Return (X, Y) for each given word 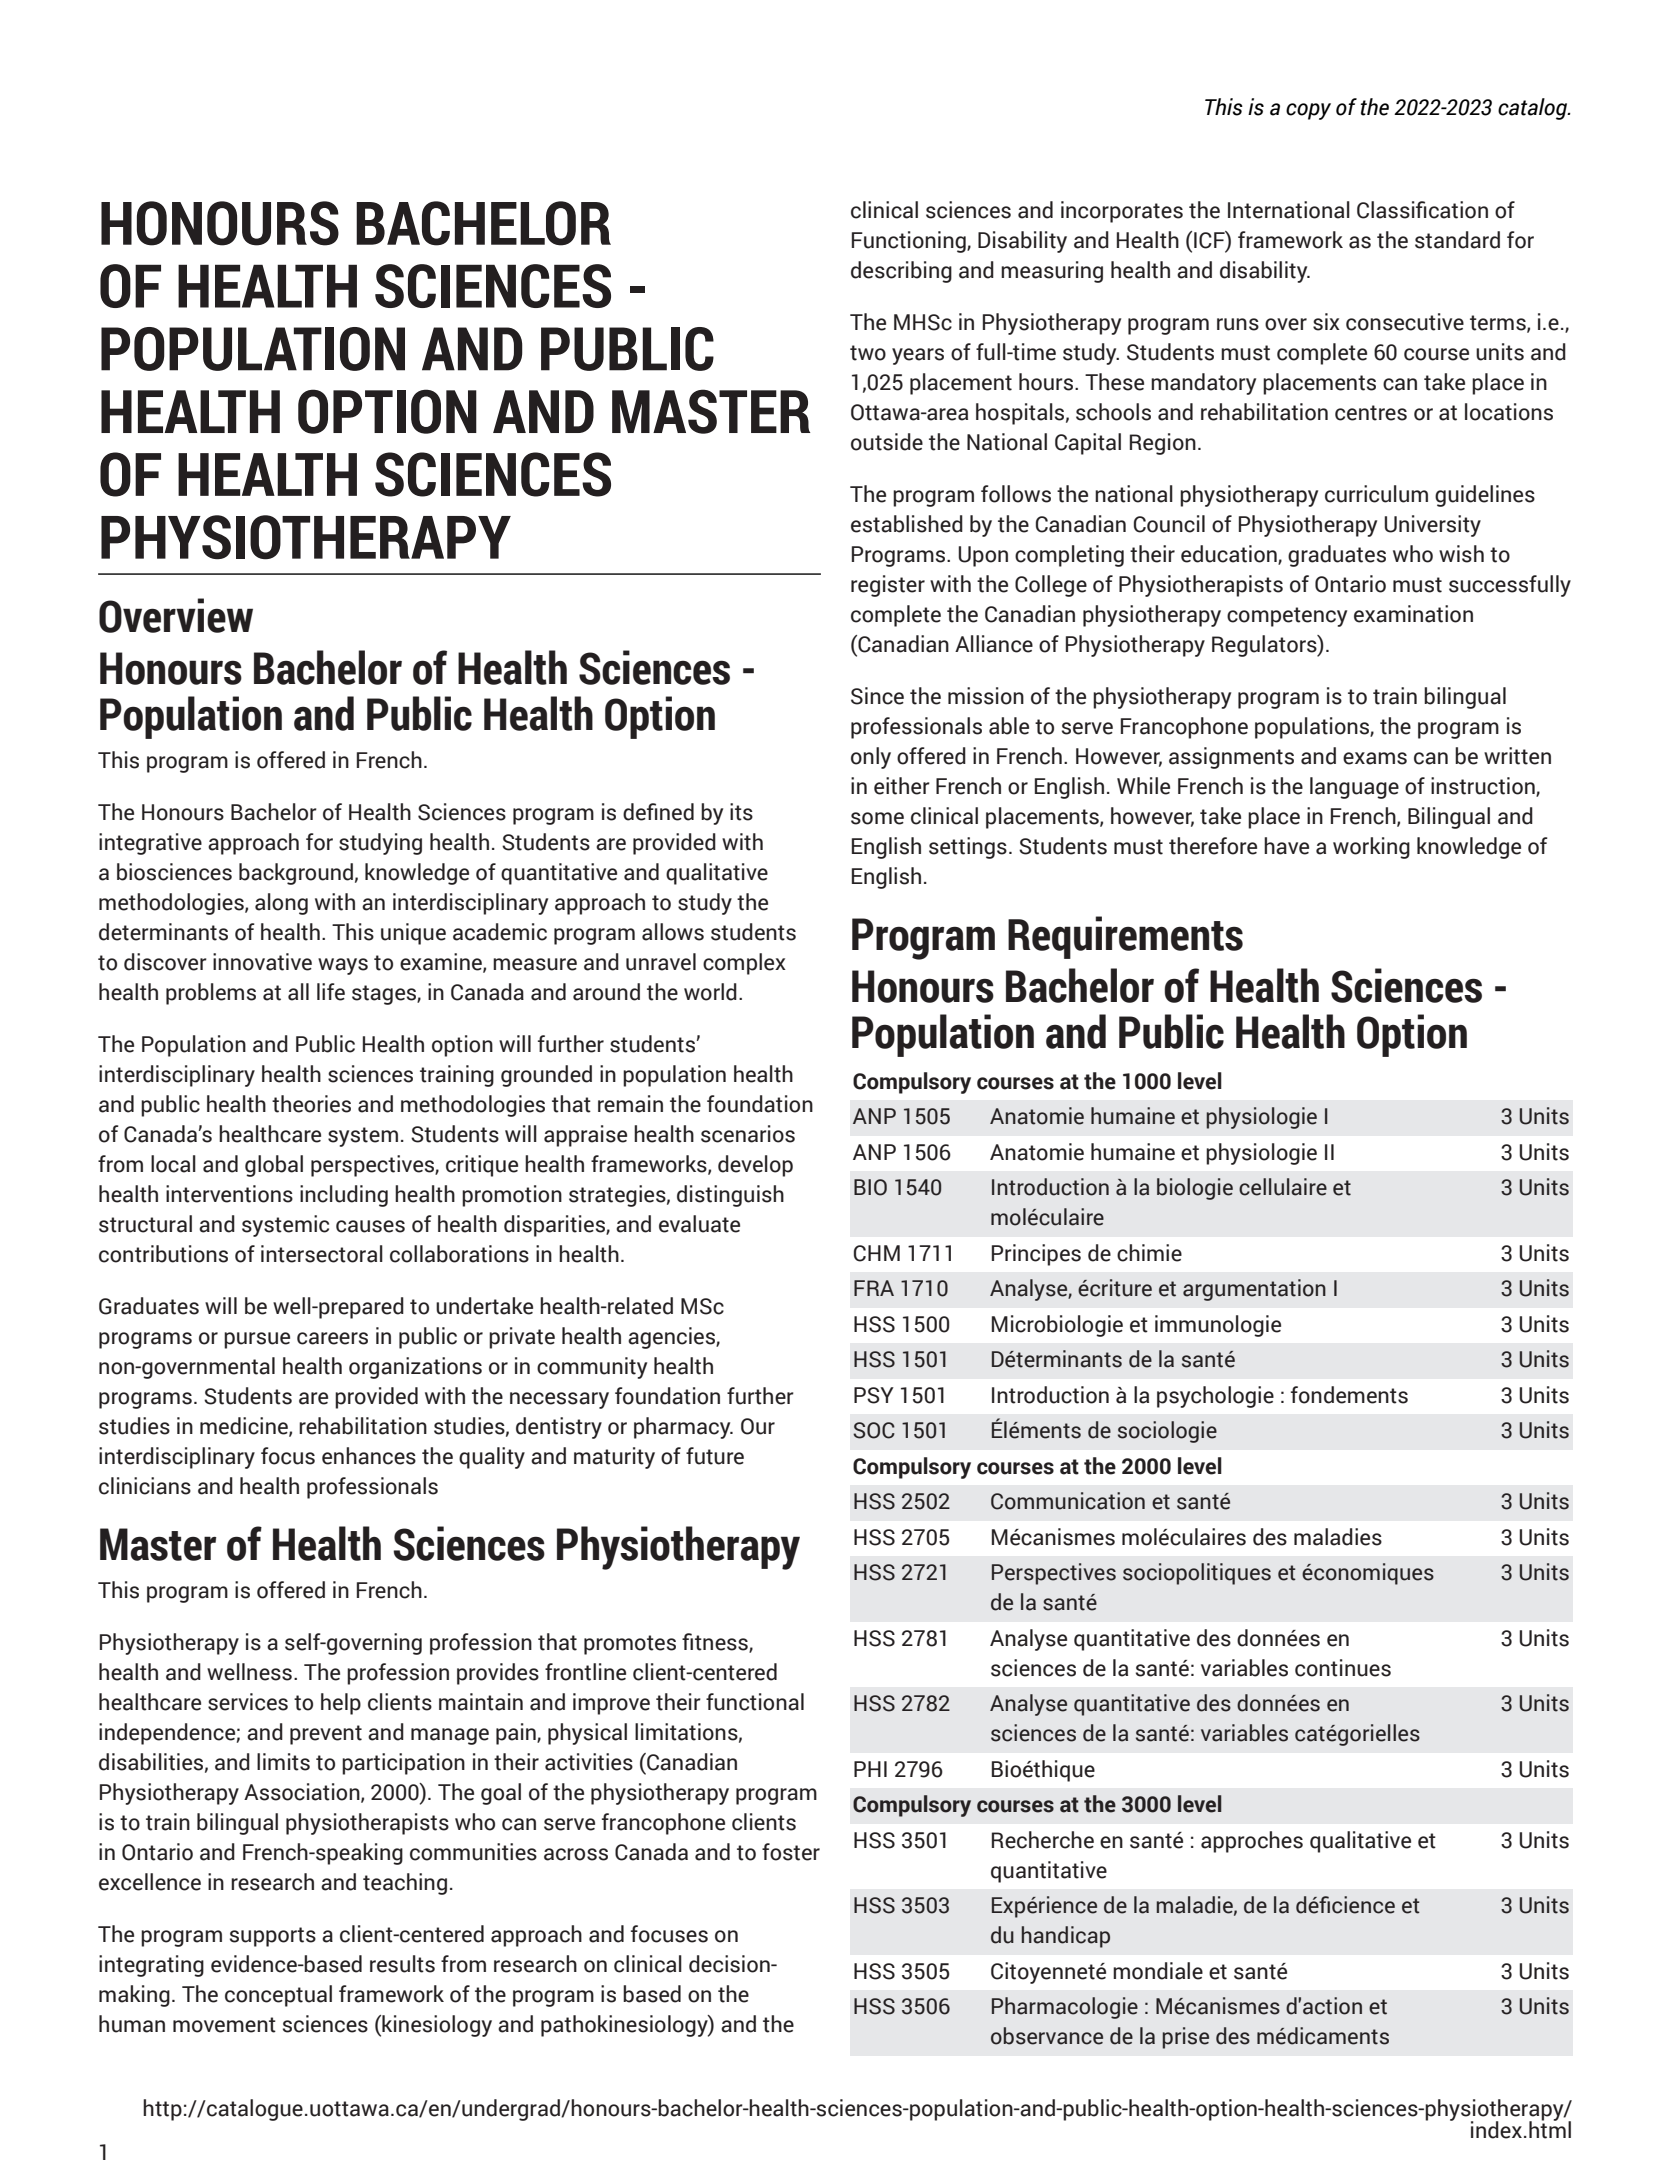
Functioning (910, 242)
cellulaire (1283, 1187)
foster (791, 1852)
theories (311, 1104)
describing (901, 272)
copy (1308, 111)
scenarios (748, 1134)
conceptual (278, 1996)
